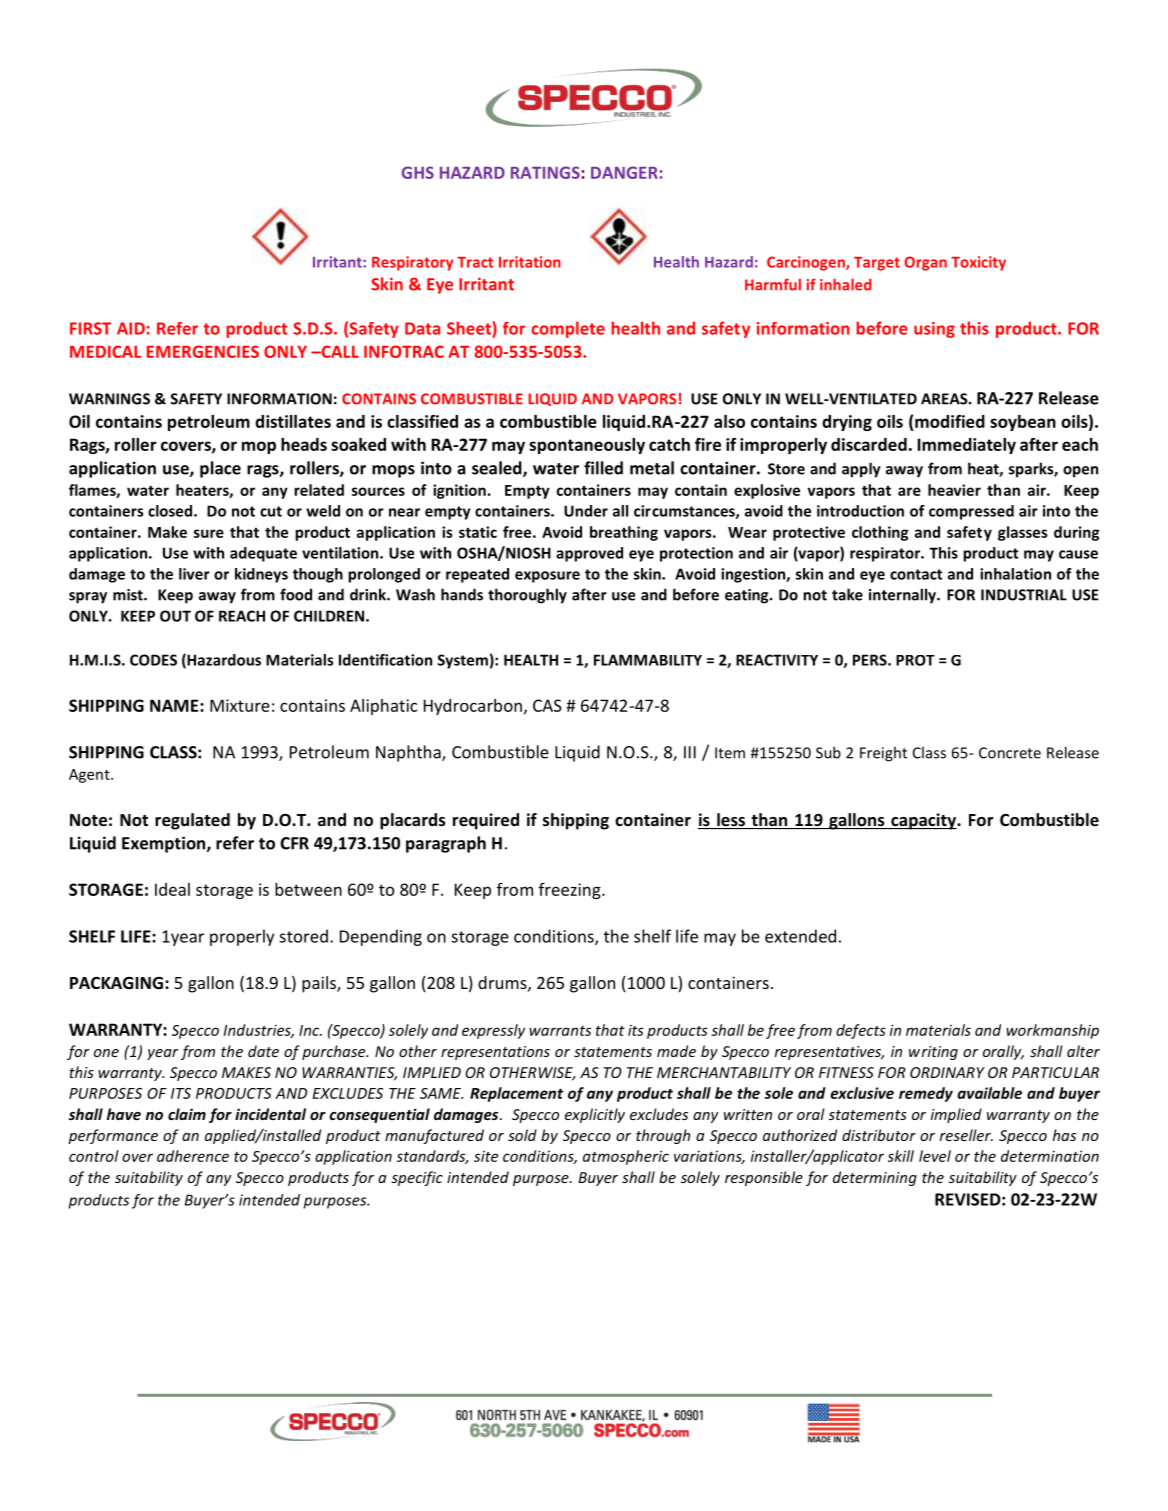 This image has height=1511, width=1168. Describe the element at coordinates (486, 821) in the image. I see `required` at that location.
